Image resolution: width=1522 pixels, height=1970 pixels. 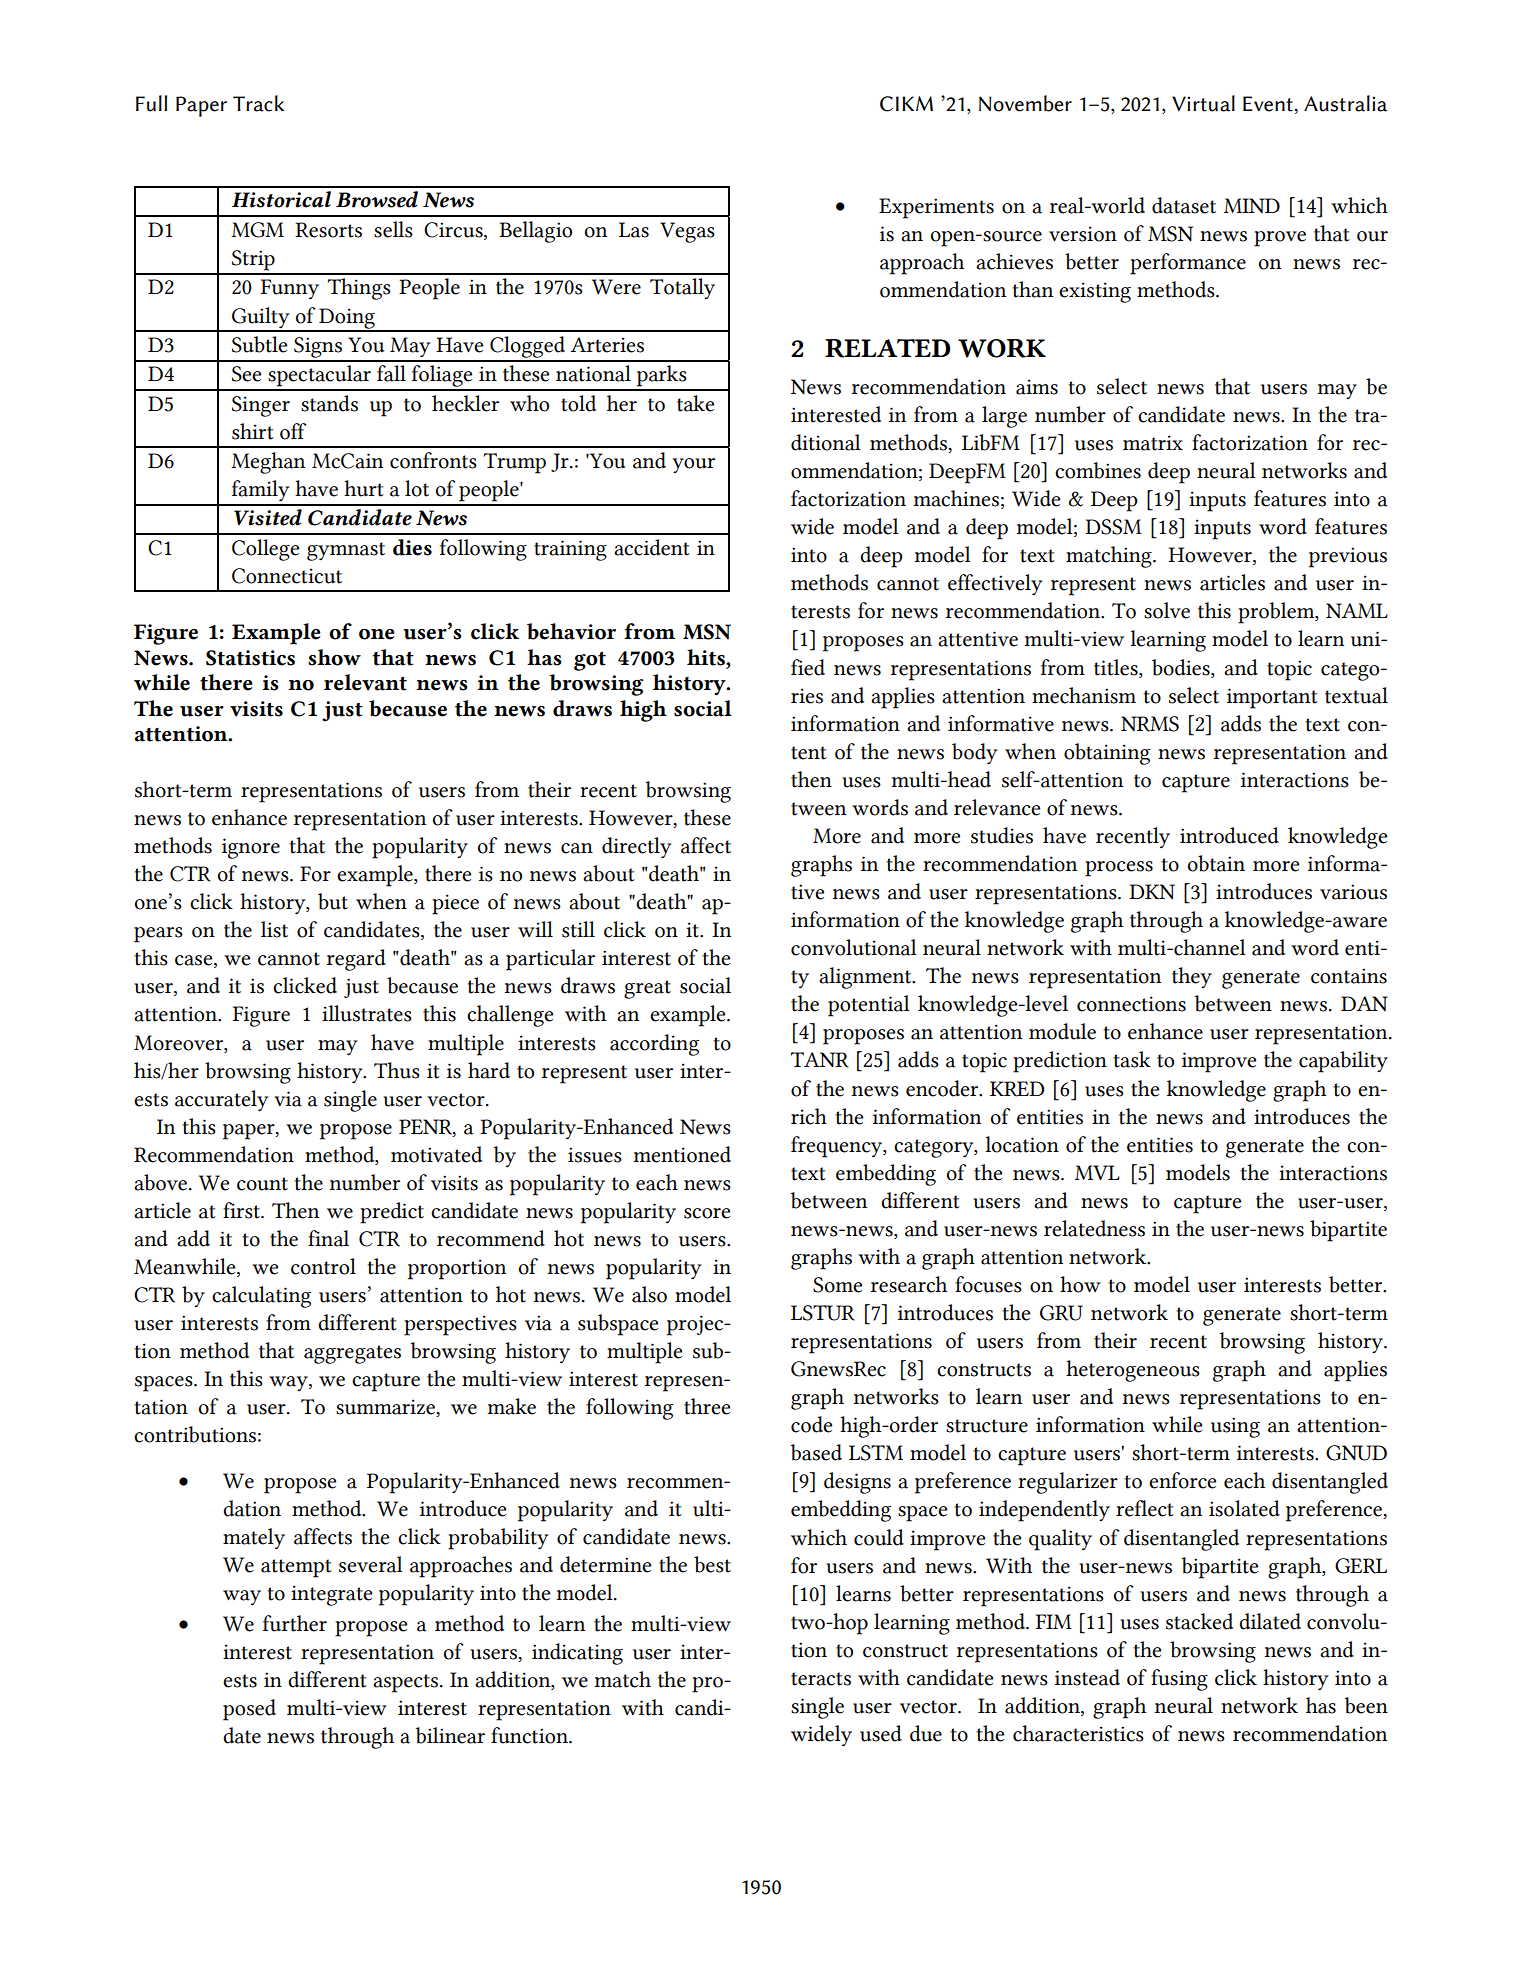 I want to click on accident, so click(x=652, y=547).
